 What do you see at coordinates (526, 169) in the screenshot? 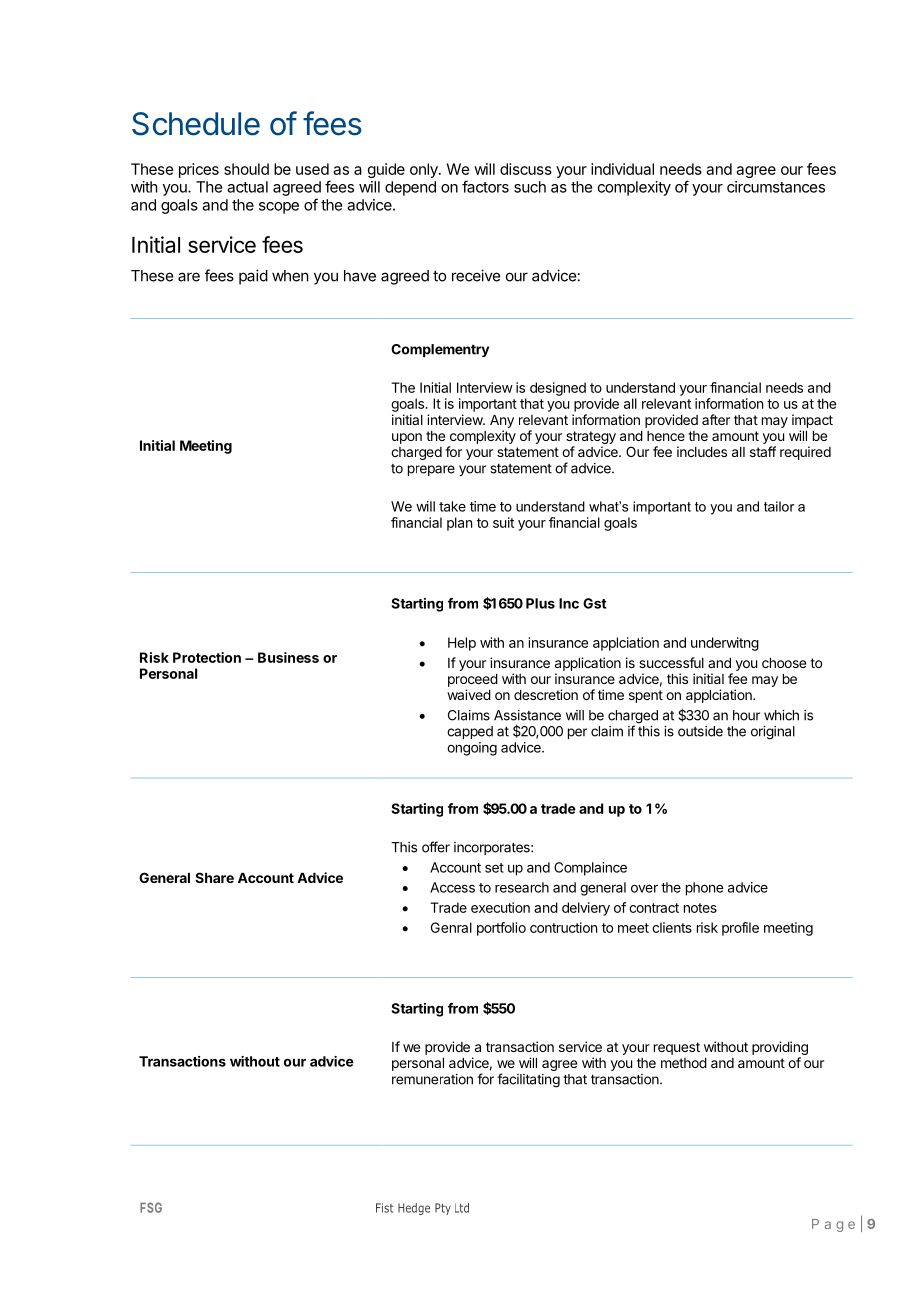
I see `discuss` at bounding box center [526, 169].
